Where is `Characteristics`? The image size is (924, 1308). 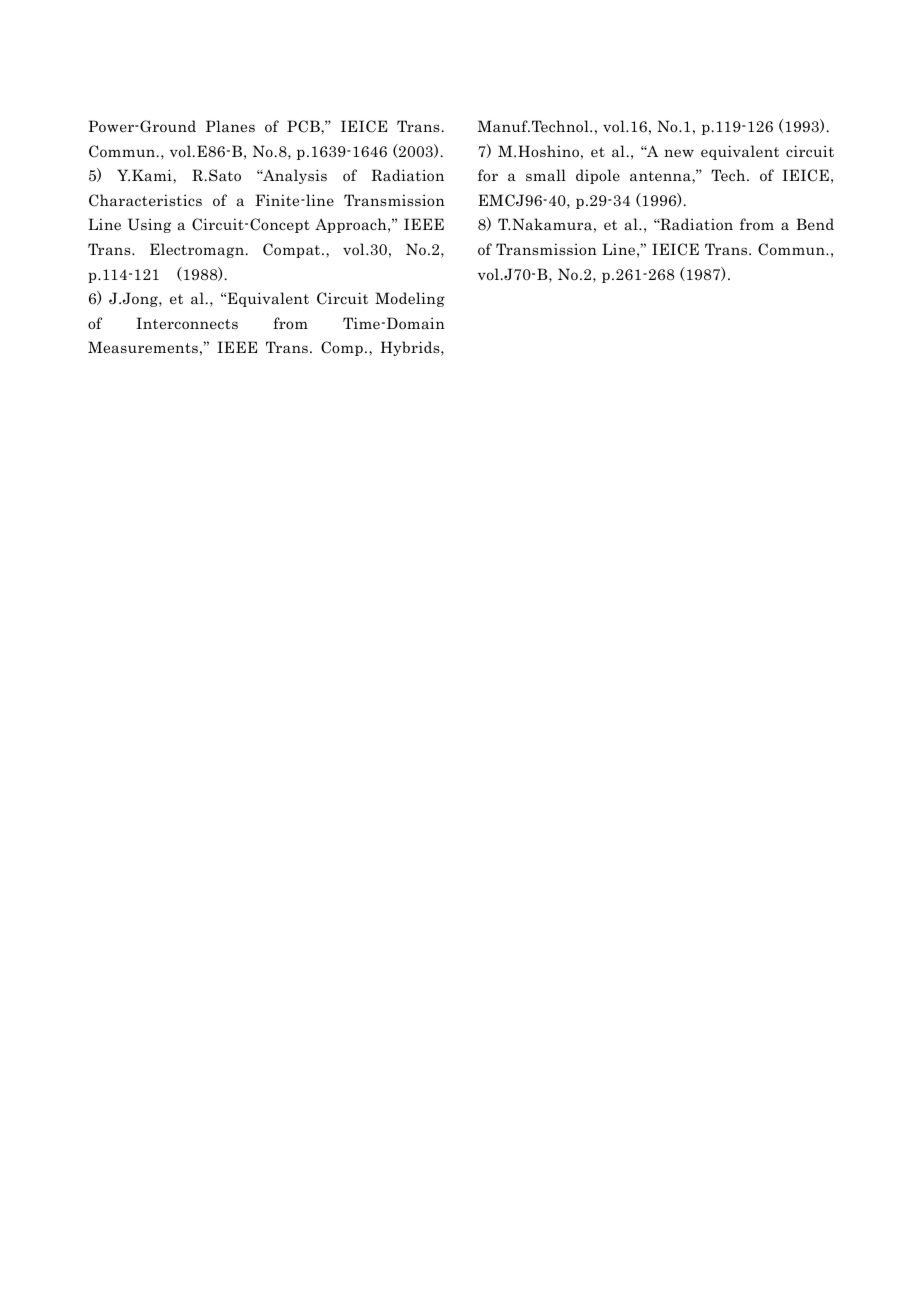 Characteristics is located at coordinates (145, 200).
